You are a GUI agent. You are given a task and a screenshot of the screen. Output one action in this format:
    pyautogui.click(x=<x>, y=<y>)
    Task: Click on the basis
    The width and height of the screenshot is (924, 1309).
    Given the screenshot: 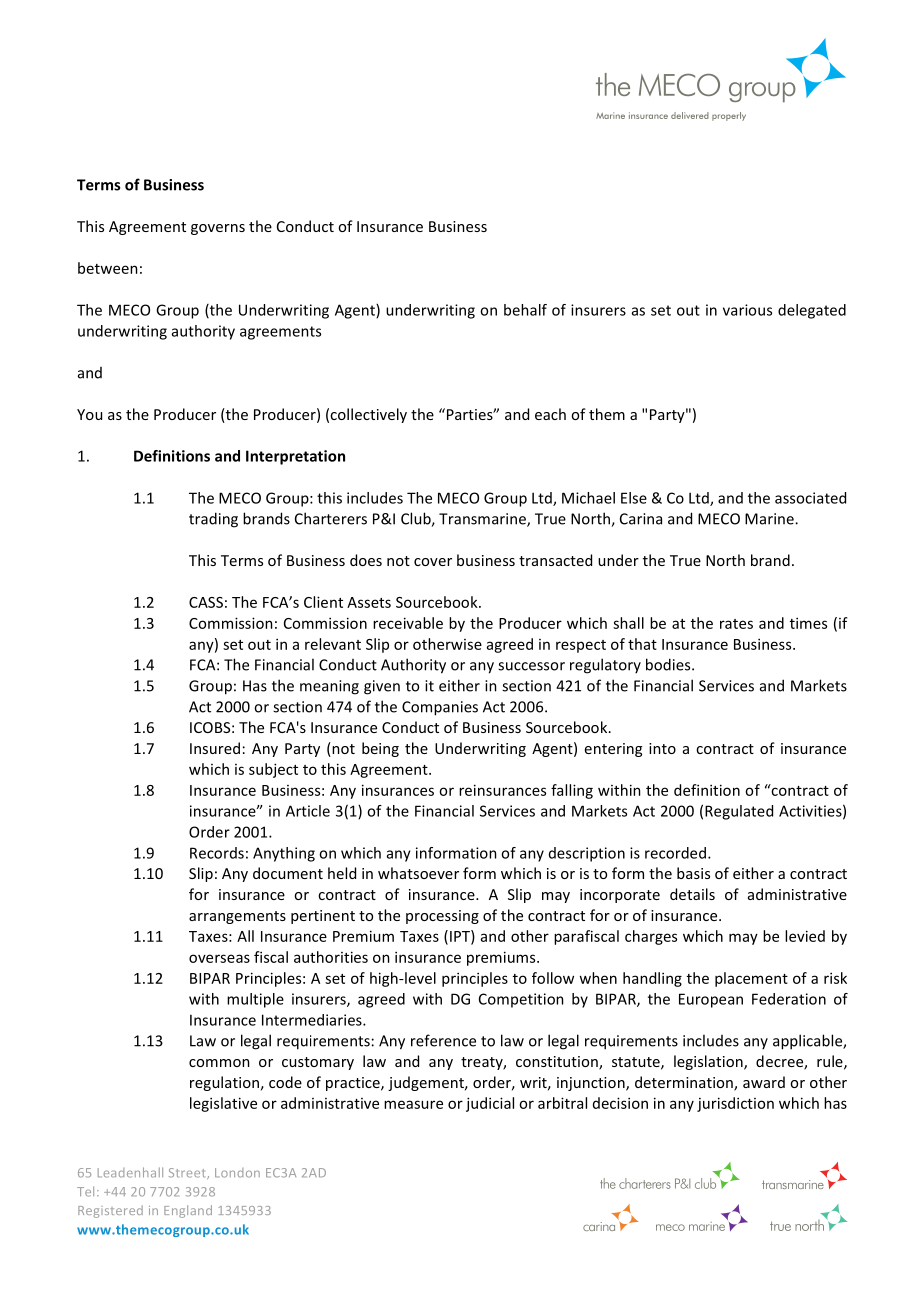 What is the action you would take?
    pyautogui.click(x=693, y=873)
